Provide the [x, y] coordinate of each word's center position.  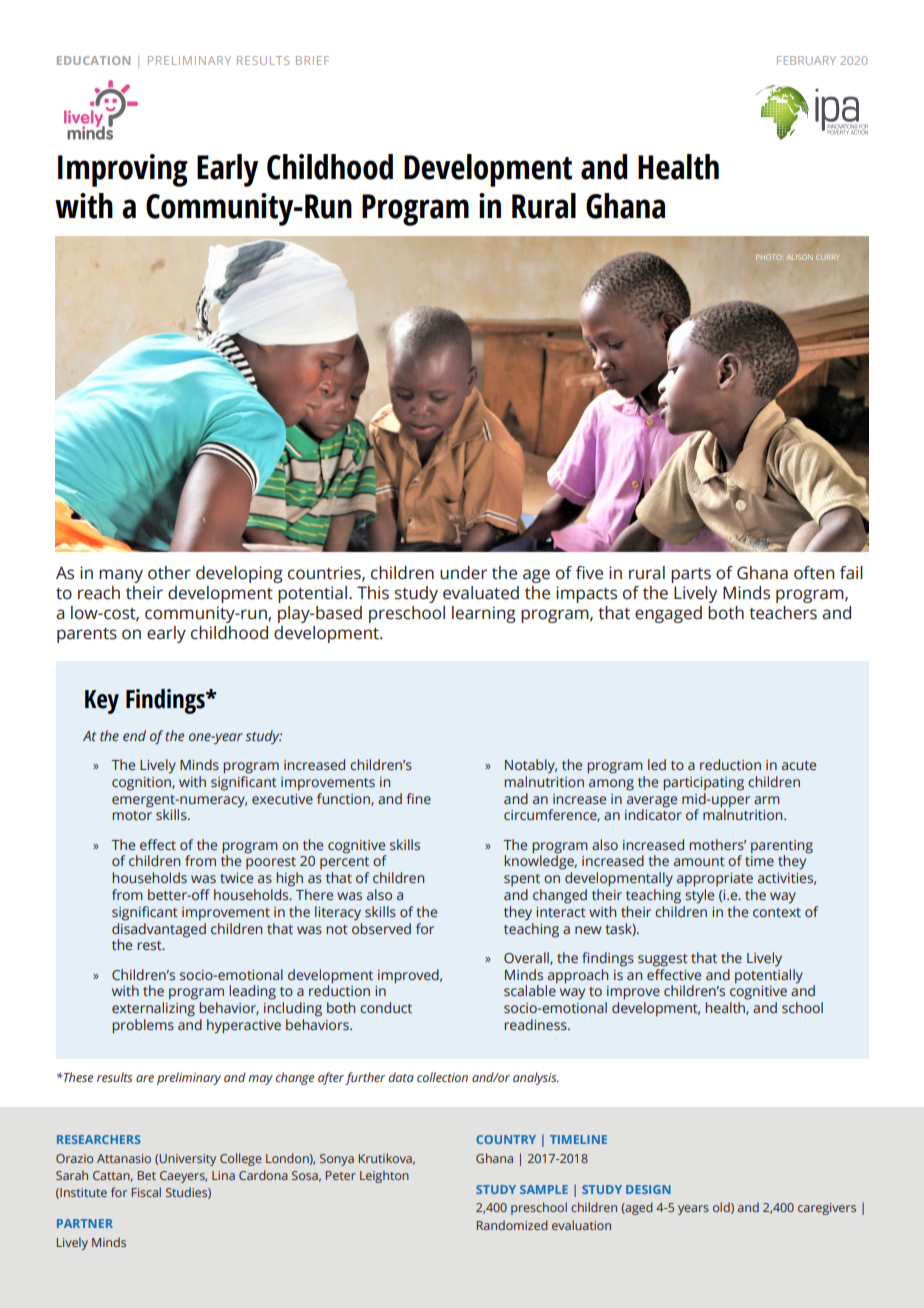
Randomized [512, 1225]
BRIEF [312, 60]
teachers [783, 613]
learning [484, 614]
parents [87, 635]
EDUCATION [93, 60]
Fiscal [146, 1192]
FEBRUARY [806, 60]
